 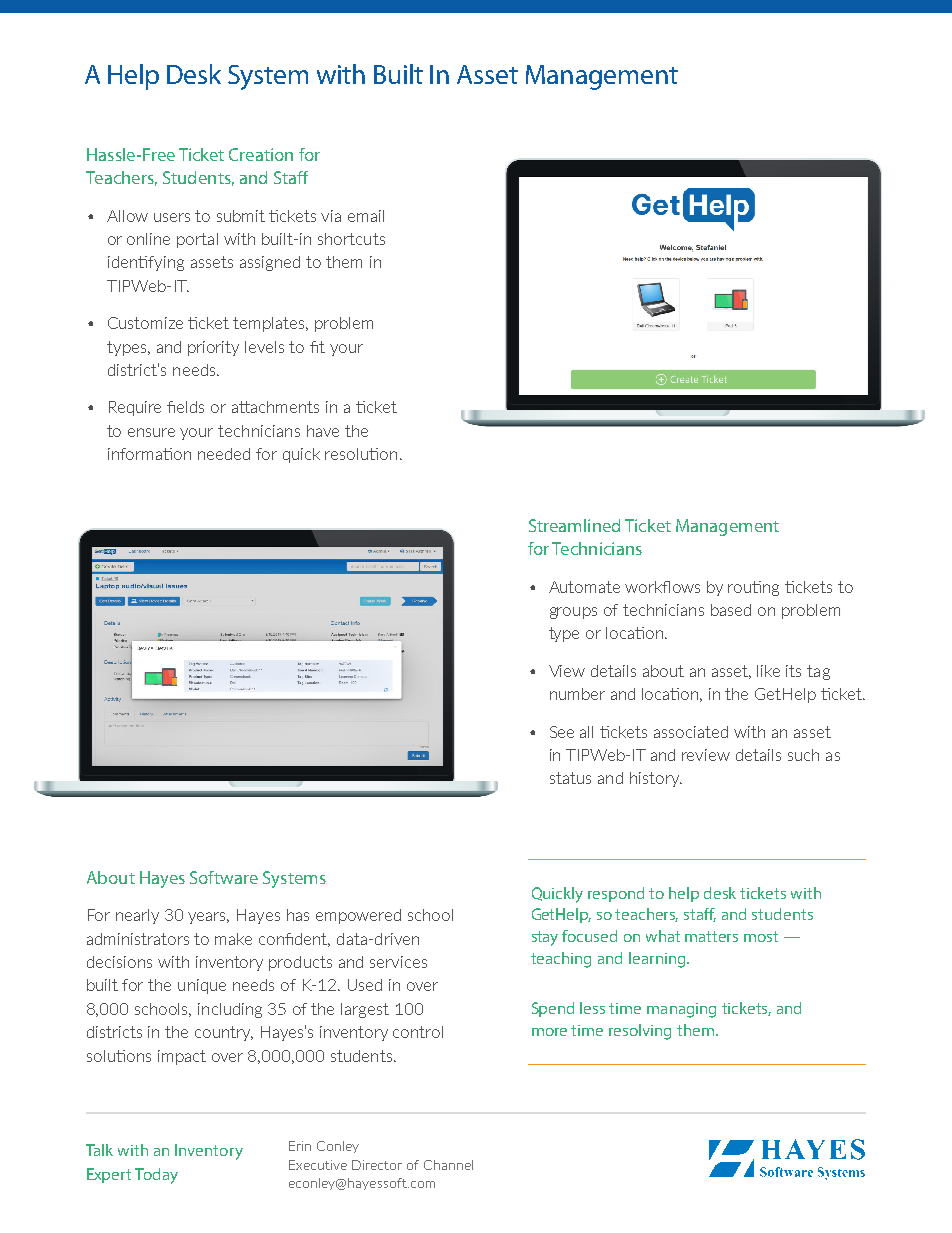 I want to click on email, so click(x=366, y=216).
